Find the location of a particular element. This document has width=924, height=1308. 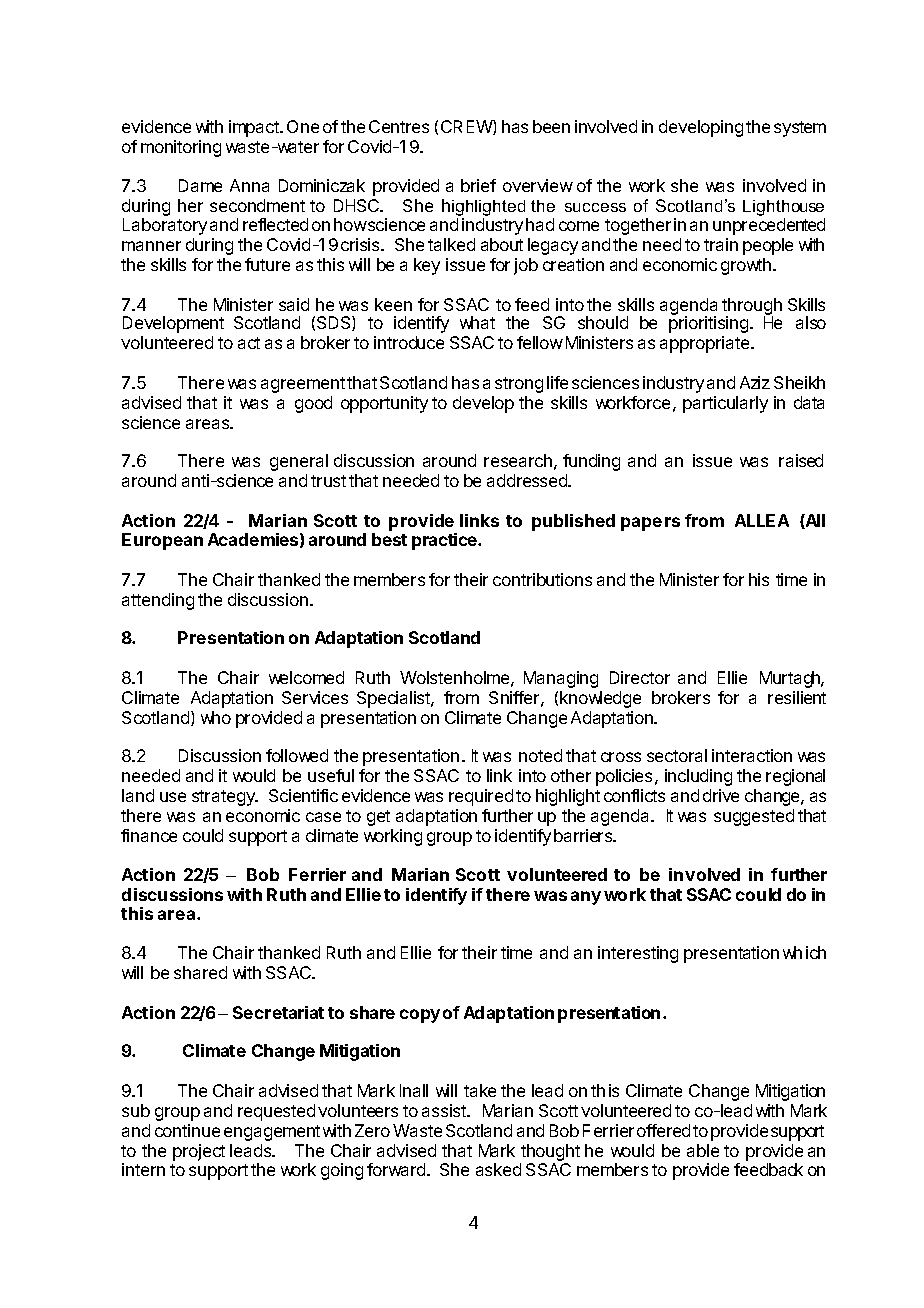

Managing is located at coordinates (561, 679).
